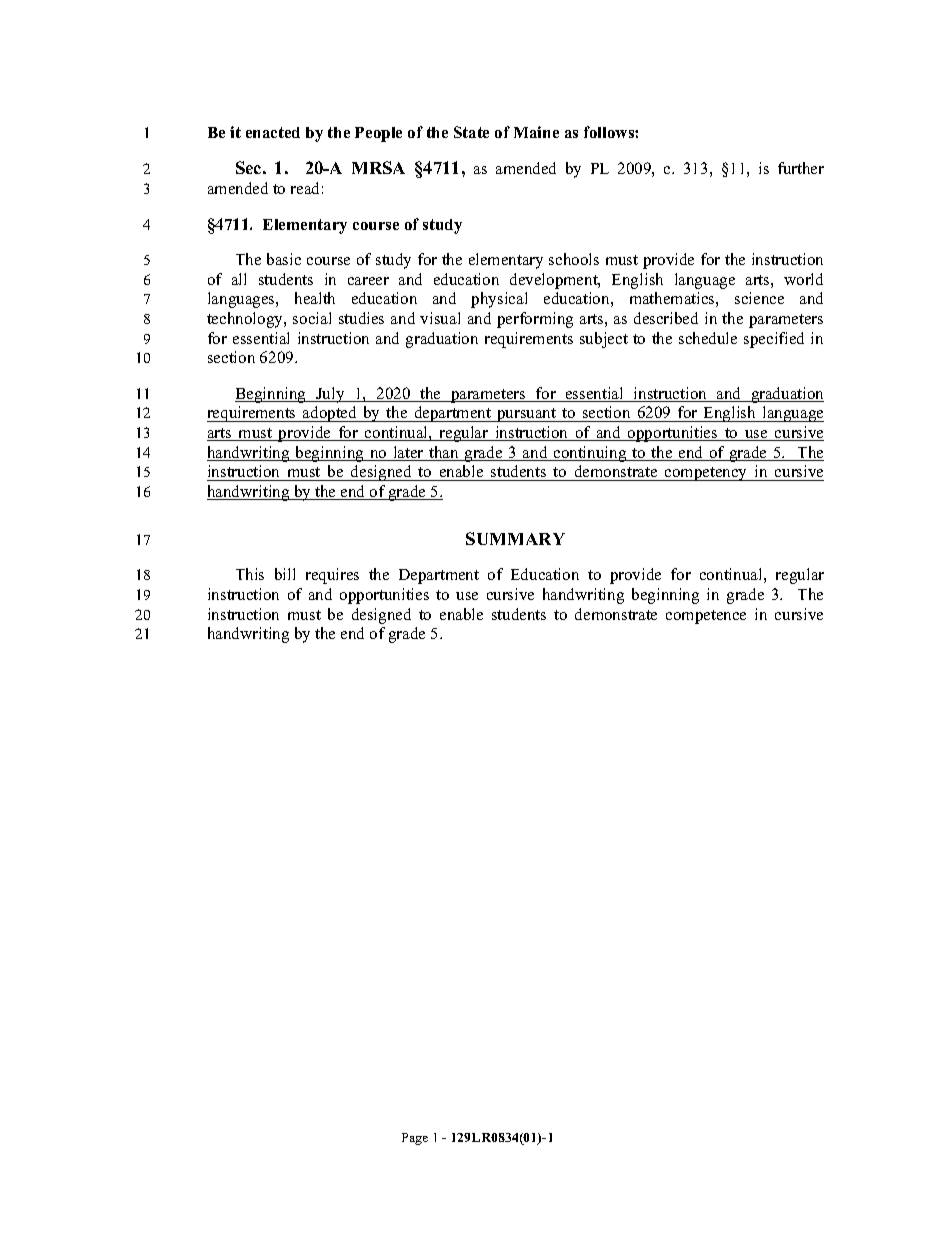 The image size is (952, 1233). What do you see at coordinates (706, 617) in the screenshot?
I see `competence` at bounding box center [706, 617].
